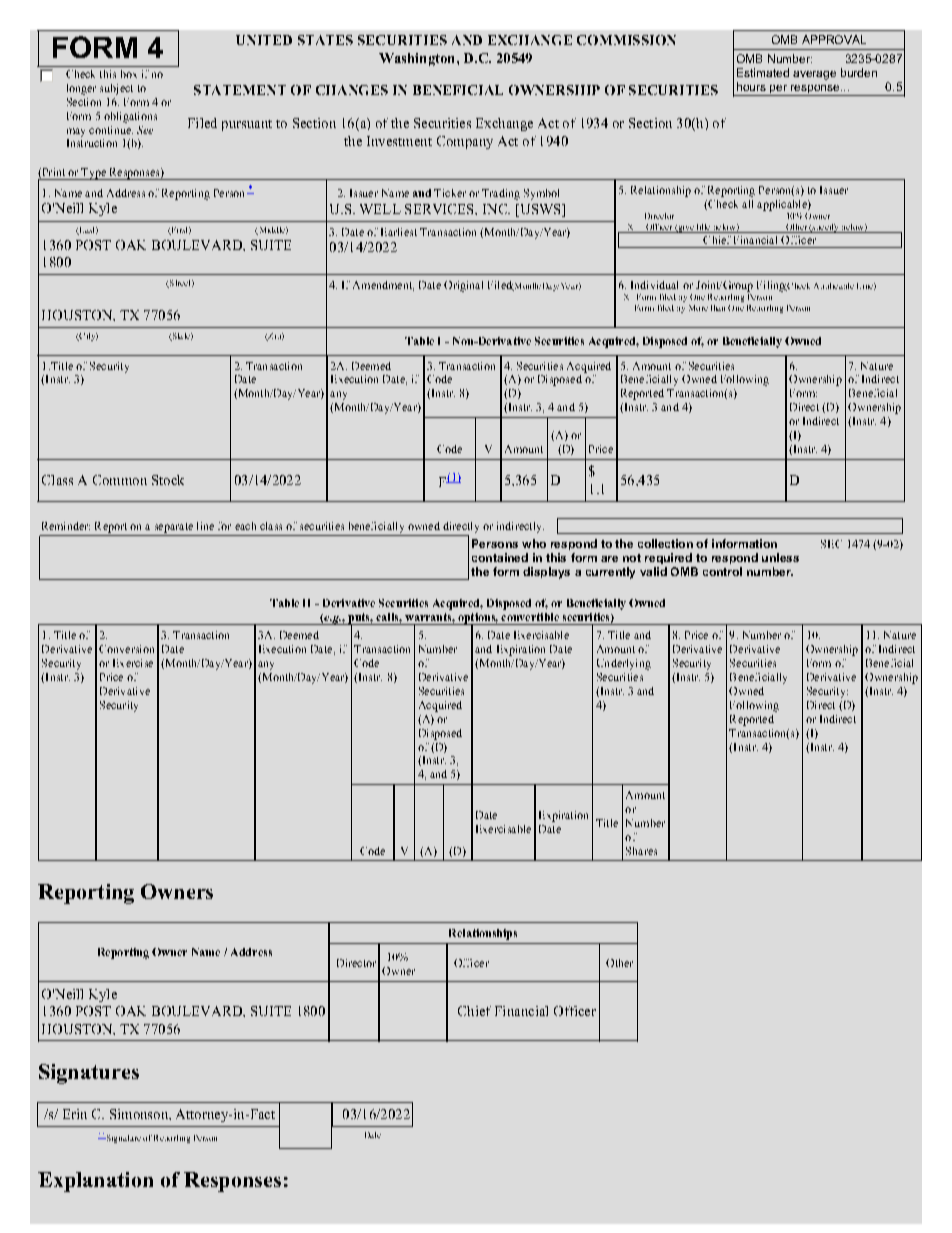 The image size is (952, 1233). What do you see at coordinates (140, 1114) in the screenshot?
I see `Simonson` at bounding box center [140, 1114].
